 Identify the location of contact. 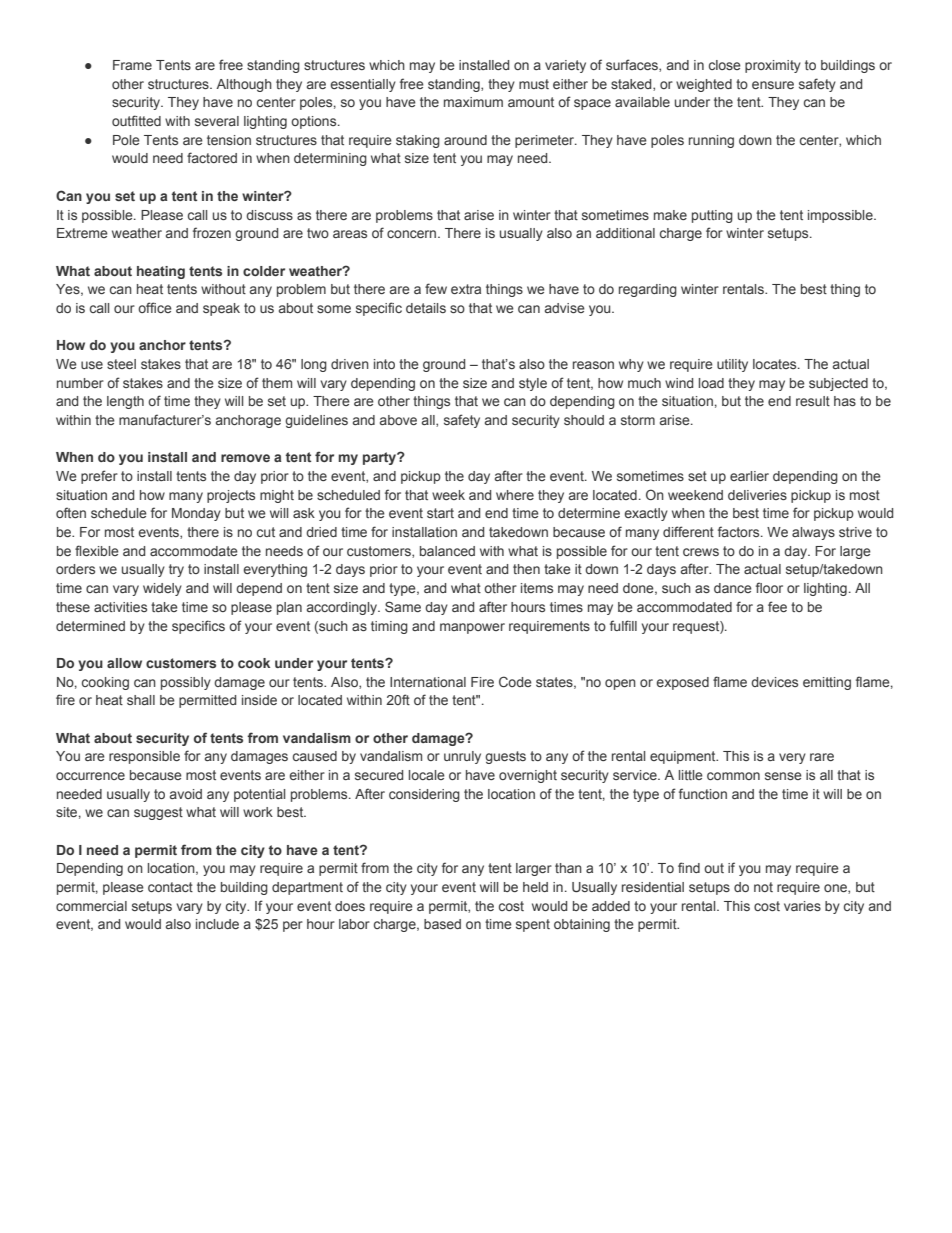
(170, 887).
